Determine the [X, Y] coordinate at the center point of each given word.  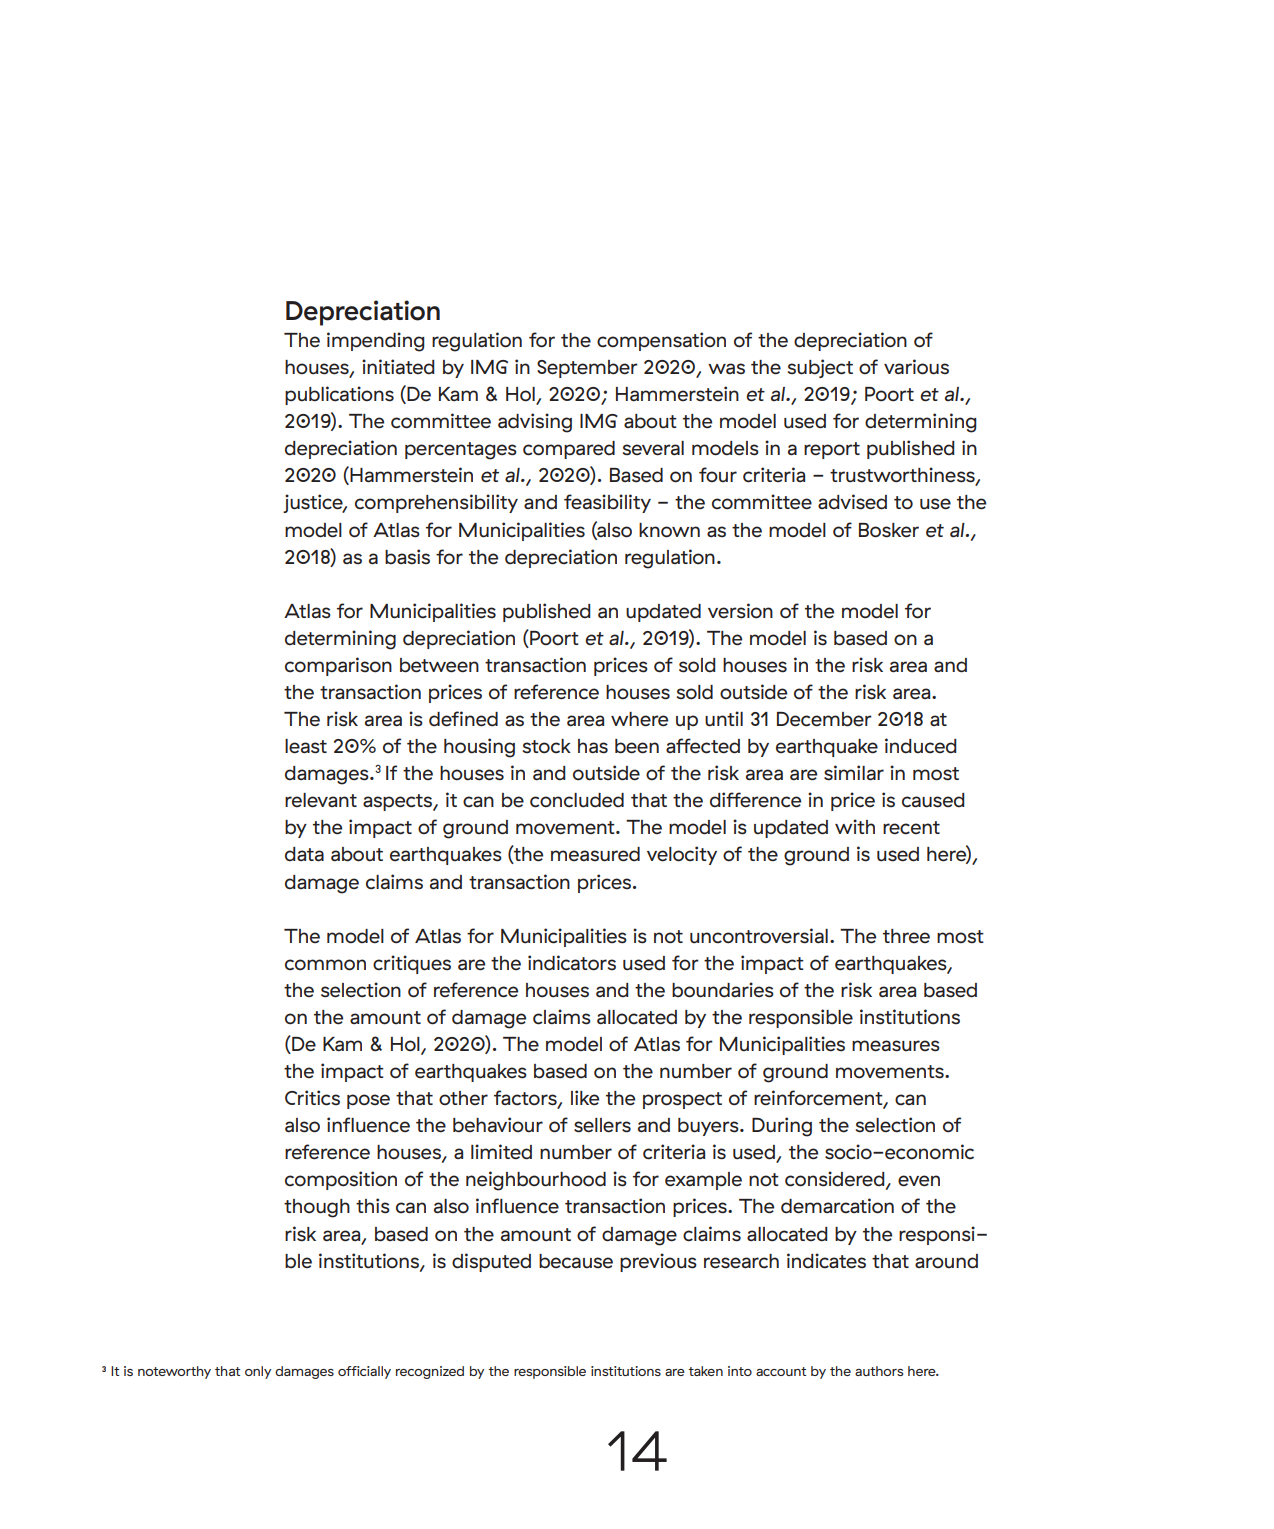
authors [879, 1371]
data [304, 854]
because [576, 1261]
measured [595, 854]
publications [339, 395]
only [258, 1372]
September [587, 369]
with [855, 826]
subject [820, 368]
